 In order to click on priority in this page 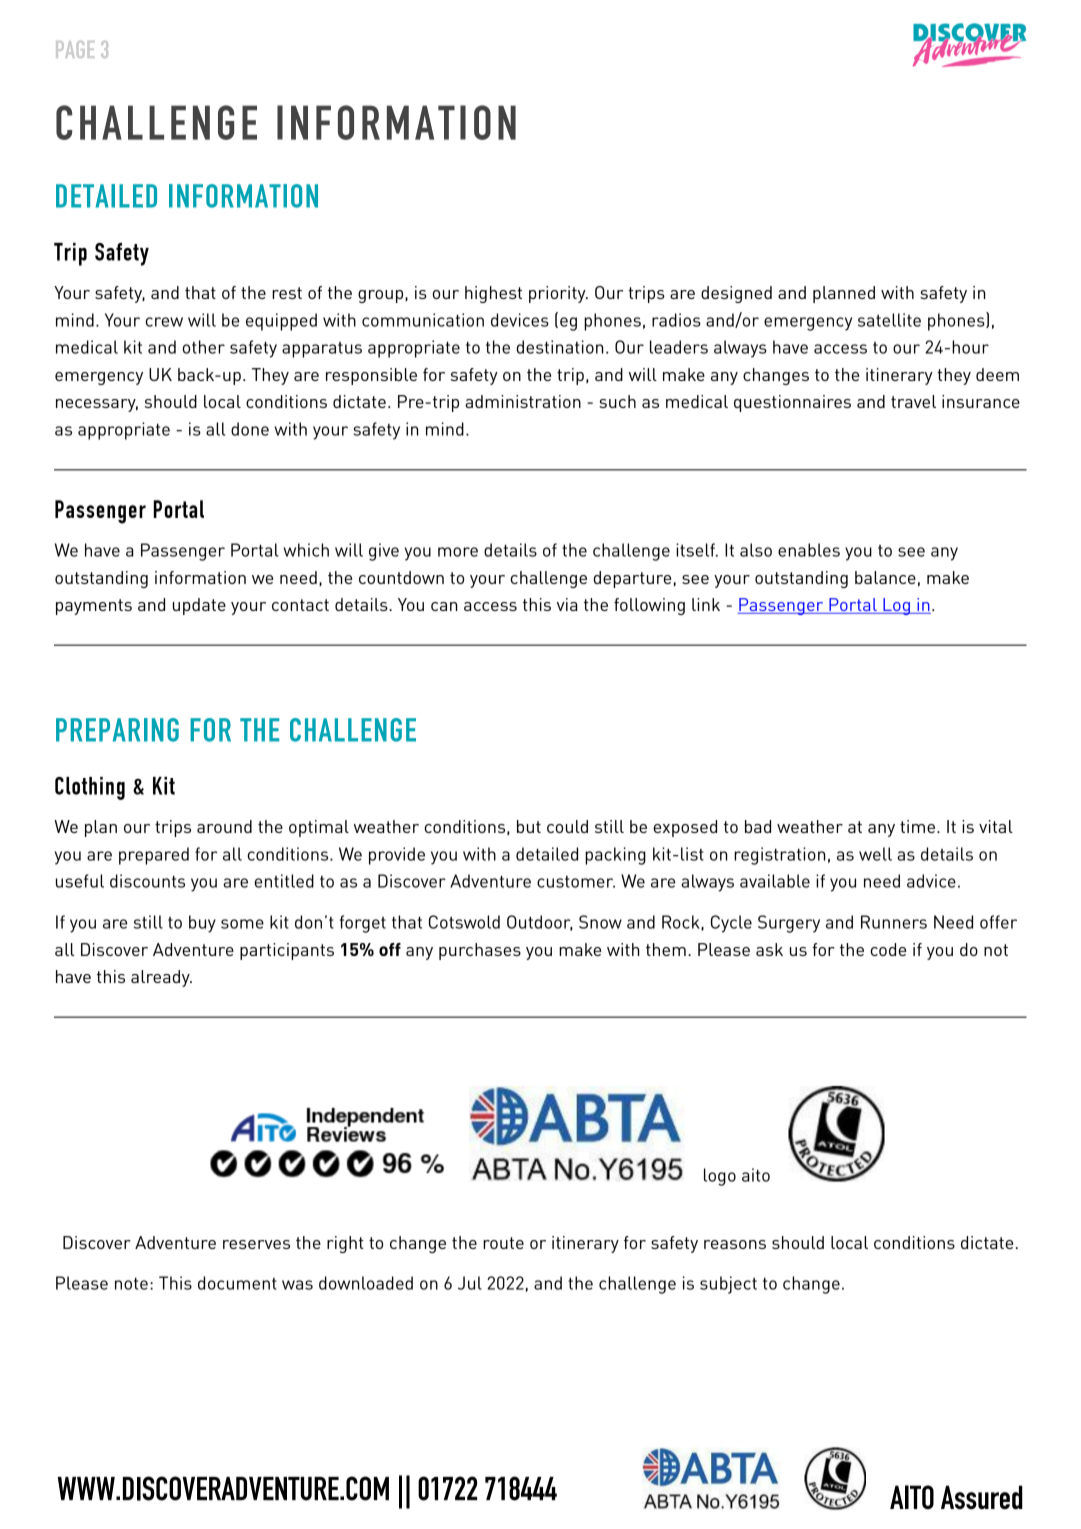, I will do `click(558, 294)`.
